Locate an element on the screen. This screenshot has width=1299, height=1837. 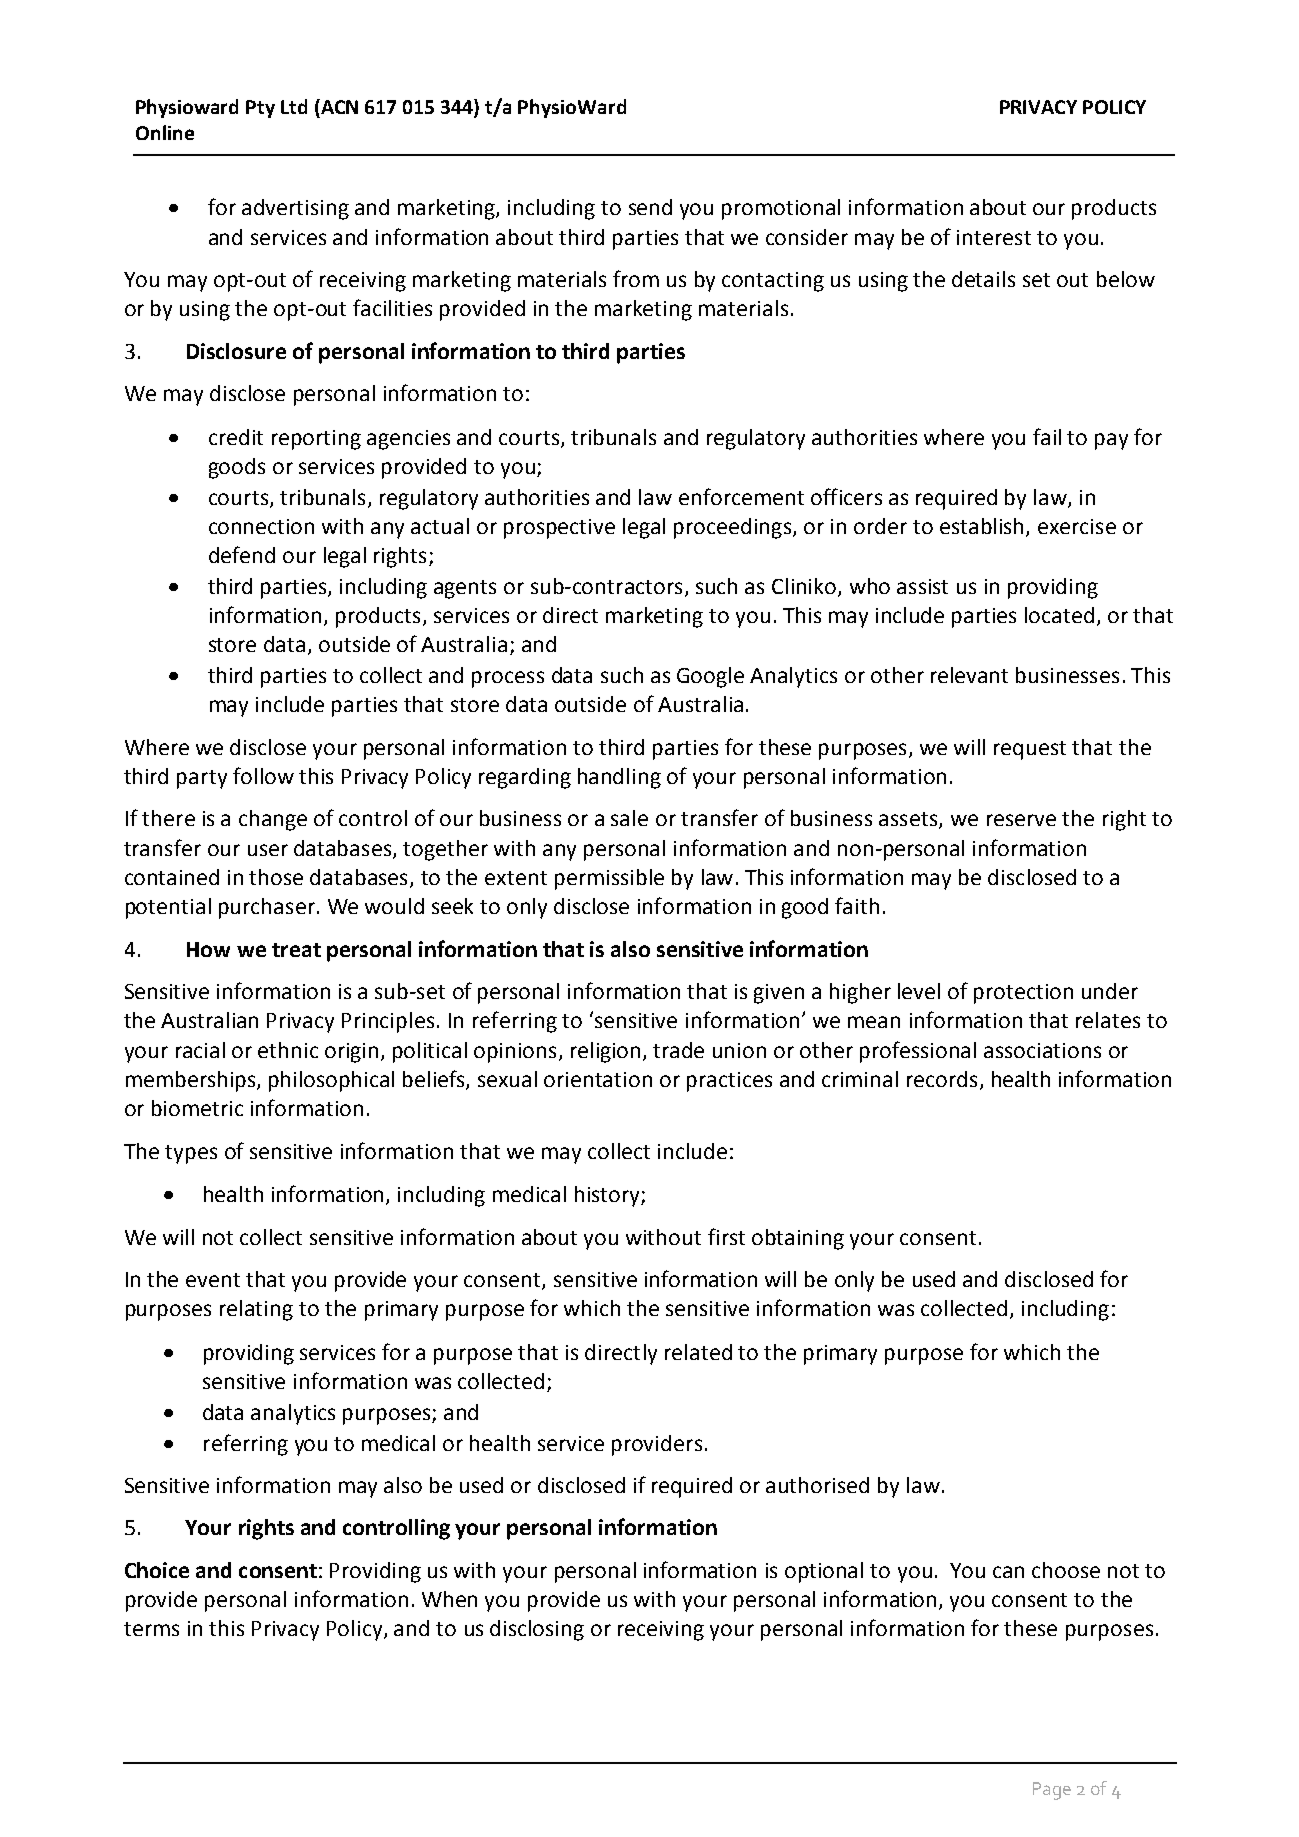
records is located at coordinates (942, 1079).
